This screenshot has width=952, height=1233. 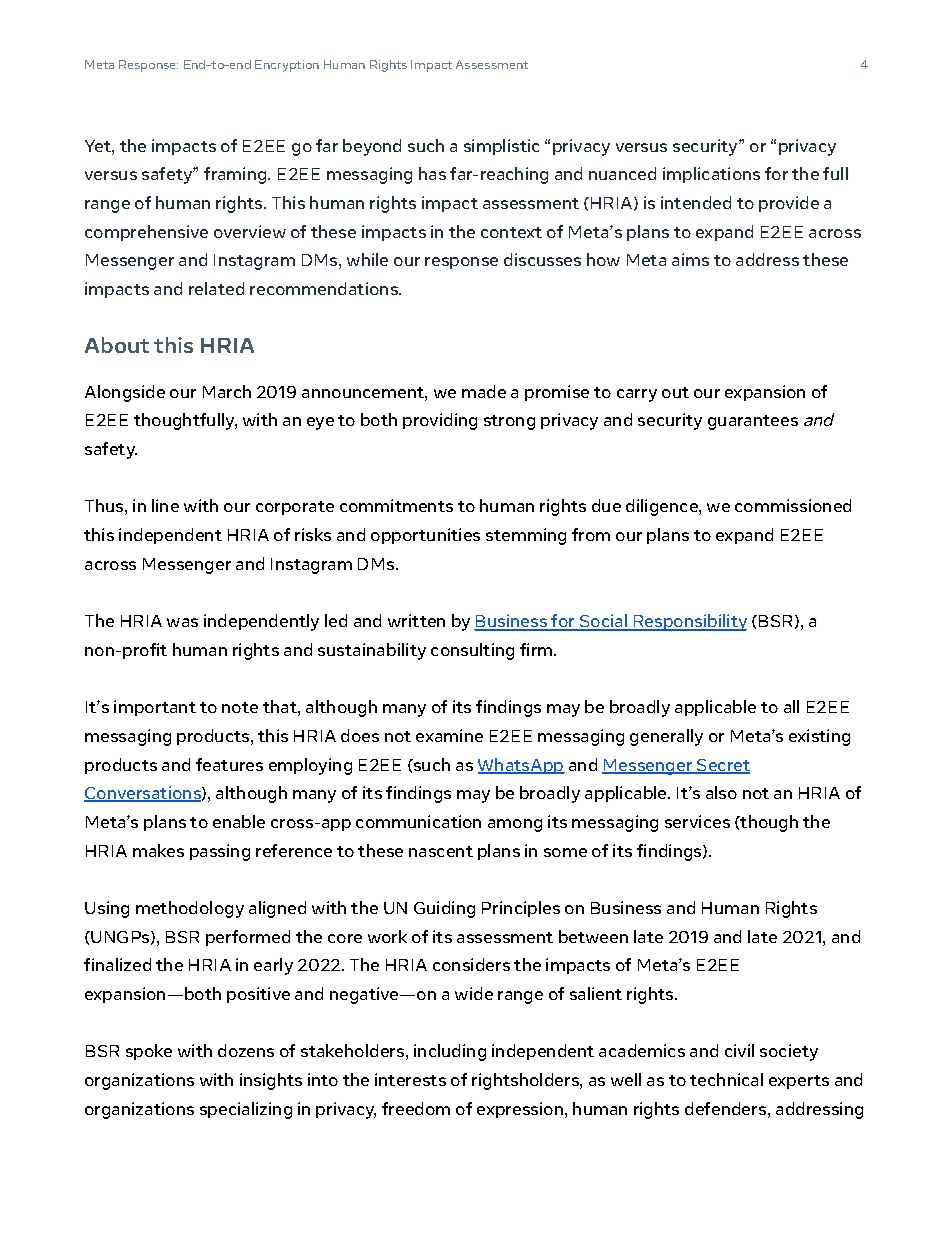 I want to click on spoke, so click(x=149, y=1052).
